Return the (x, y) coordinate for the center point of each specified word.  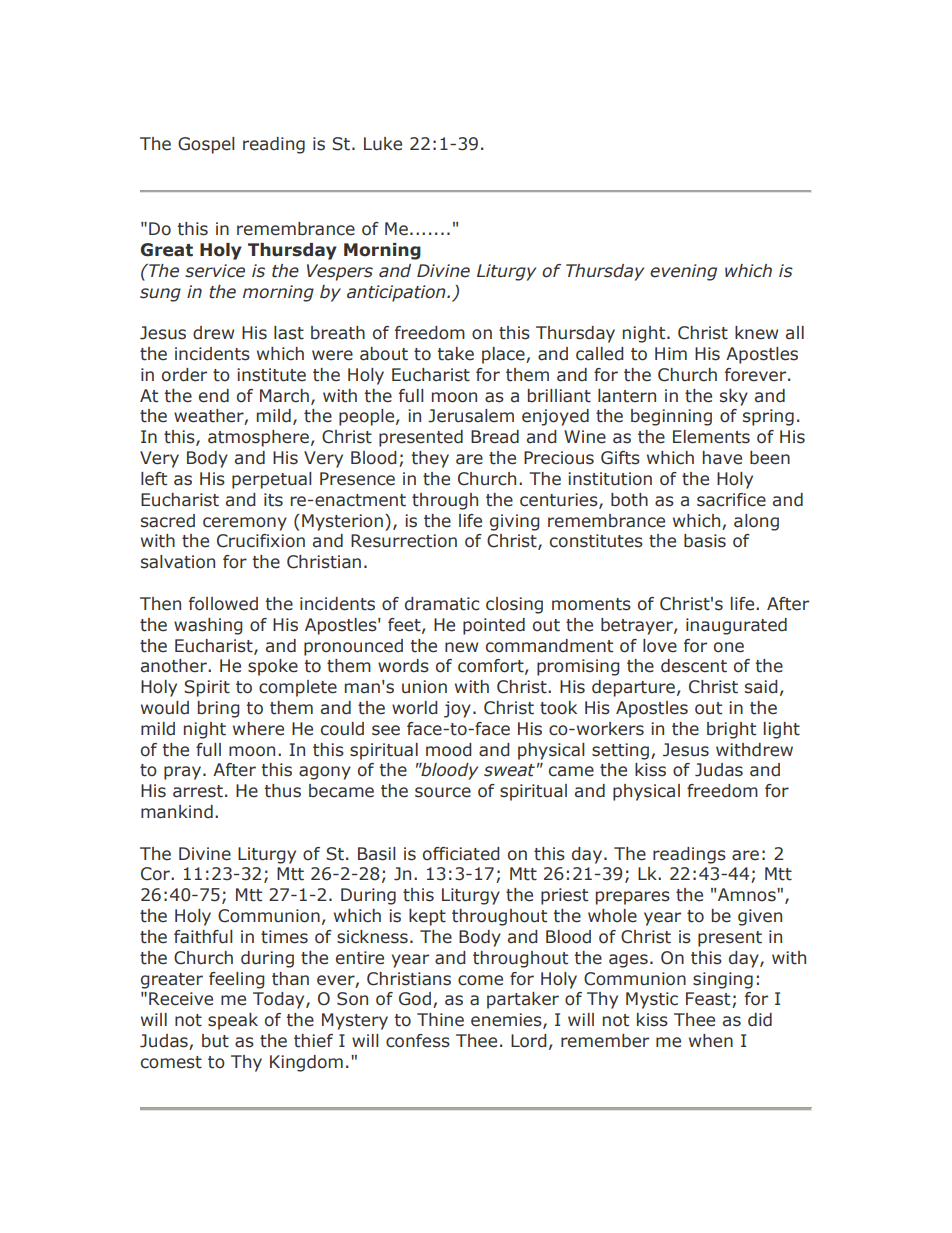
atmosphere (258, 438)
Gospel (206, 145)
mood (449, 750)
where (258, 729)
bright (731, 730)
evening (683, 272)
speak (233, 1021)
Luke (383, 144)
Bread (495, 437)
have (722, 458)
